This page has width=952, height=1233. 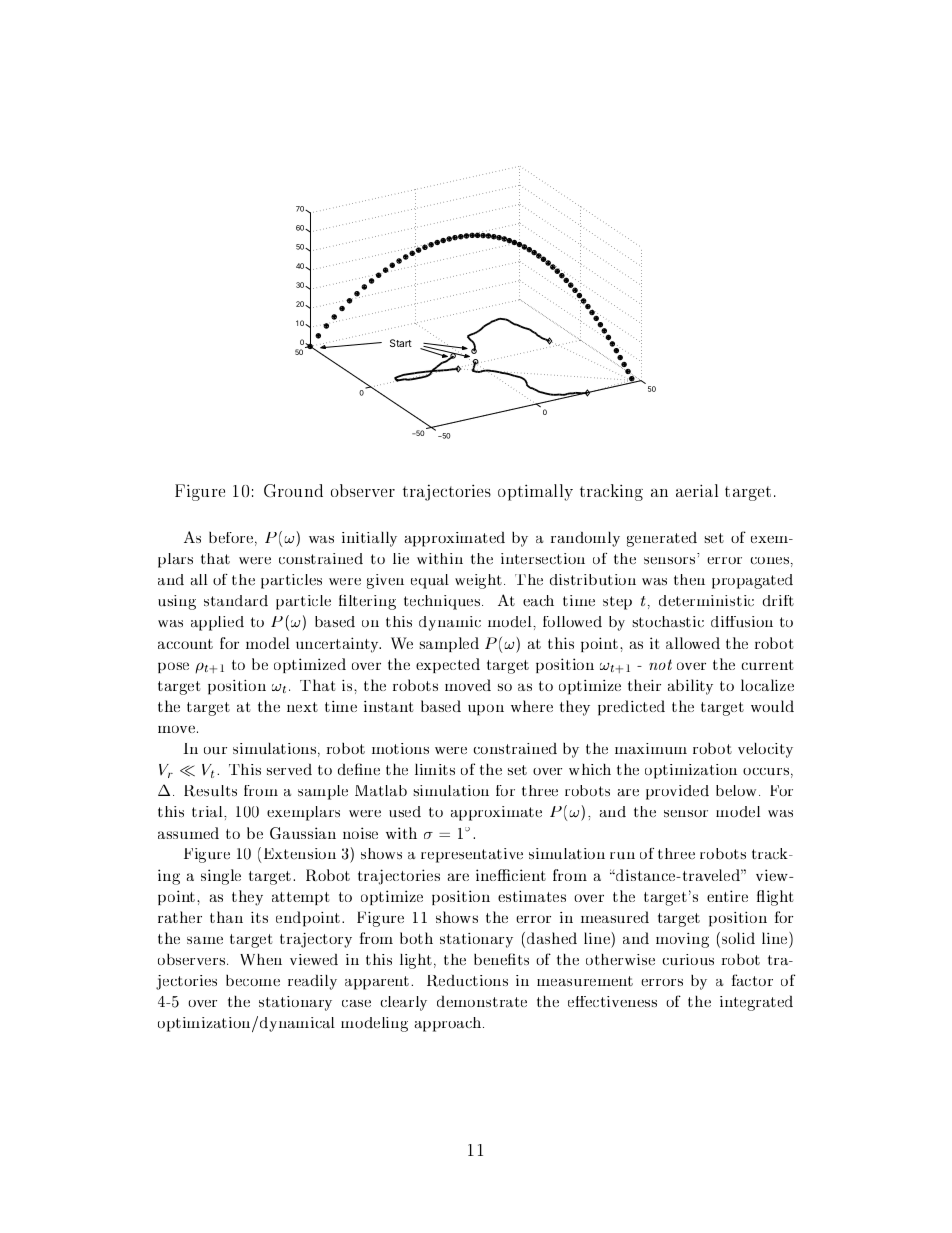 What do you see at coordinates (217, 623) in the page?
I see `applied` at bounding box center [217, 623].
